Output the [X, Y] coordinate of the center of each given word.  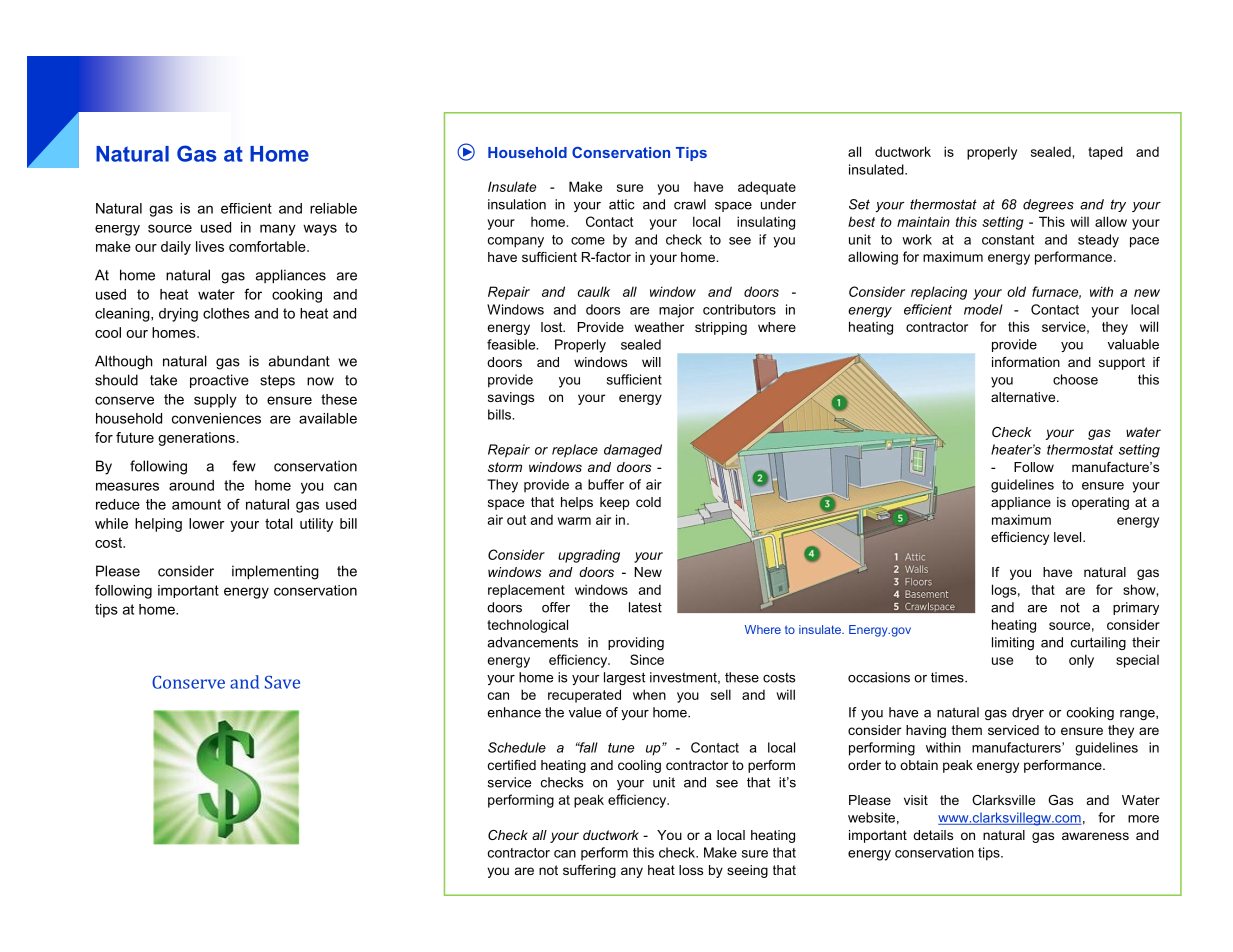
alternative [1024, 397]
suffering [589, 871]
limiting [1013, 643]
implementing [275, 572]
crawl [690, 204]
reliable [333, 208]
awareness [1095, 836]
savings [511, 398]
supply [215, 401]
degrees [1048, 205]
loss [691, 870]
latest [645, 607]
